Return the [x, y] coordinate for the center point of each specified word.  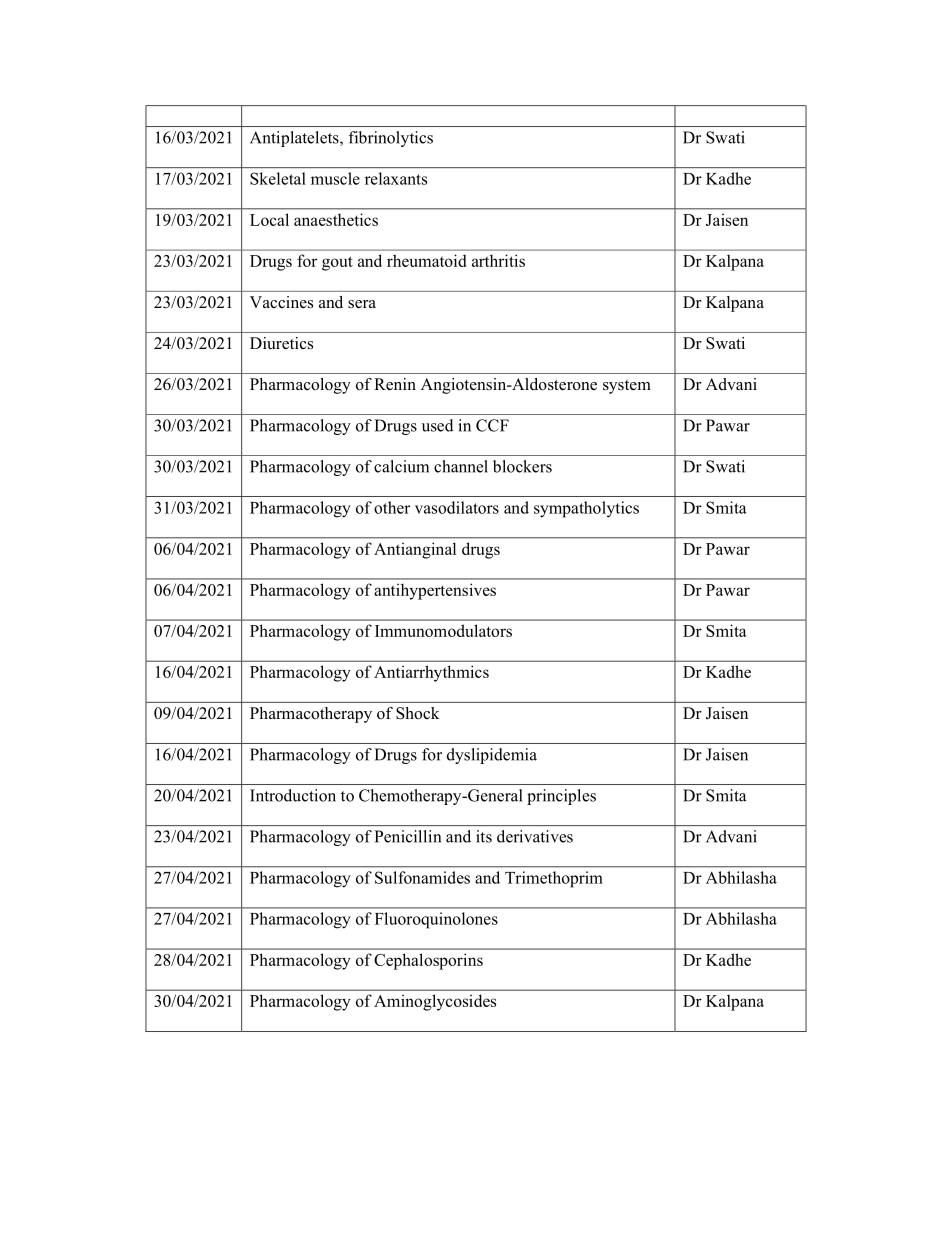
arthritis [498, 260]
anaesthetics [336, 219]
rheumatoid [426, 260]
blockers [522, 466]
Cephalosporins [428, 961]
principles [561, 797]
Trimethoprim [554, 879]
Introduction [293, 795]
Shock [418, 713]
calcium [401, 466]
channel [461, 466]
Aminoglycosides [435, 1002]
